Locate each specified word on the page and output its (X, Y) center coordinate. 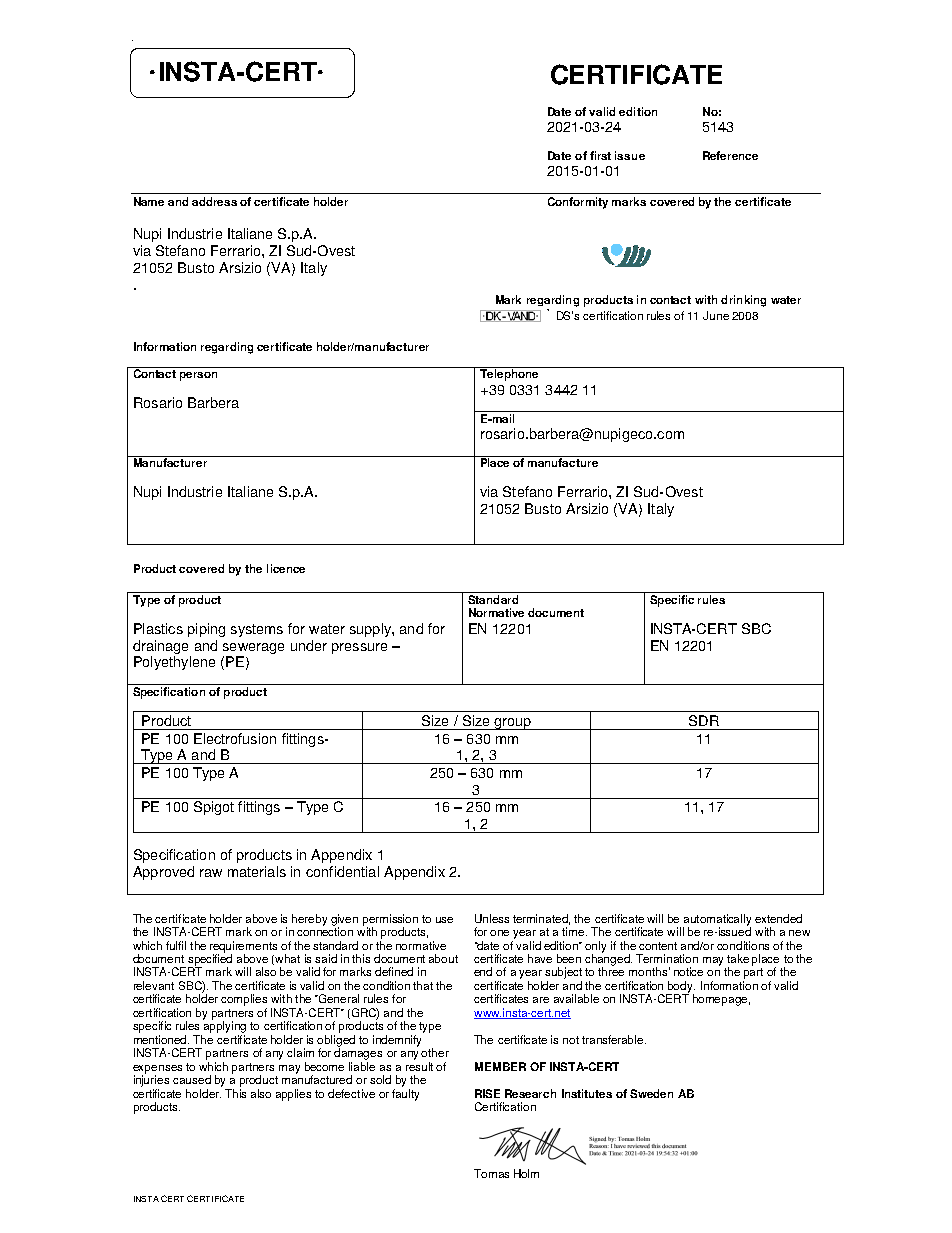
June (716, 315)
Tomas (491, 1173)
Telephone (509, 374)
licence (286, 568)
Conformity (578, 203)
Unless (492, 918)
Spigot (214, 808)
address (214, 201)
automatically (717, 921)
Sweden (651, 1093)
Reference (730, 155)
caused (192, 1079)
